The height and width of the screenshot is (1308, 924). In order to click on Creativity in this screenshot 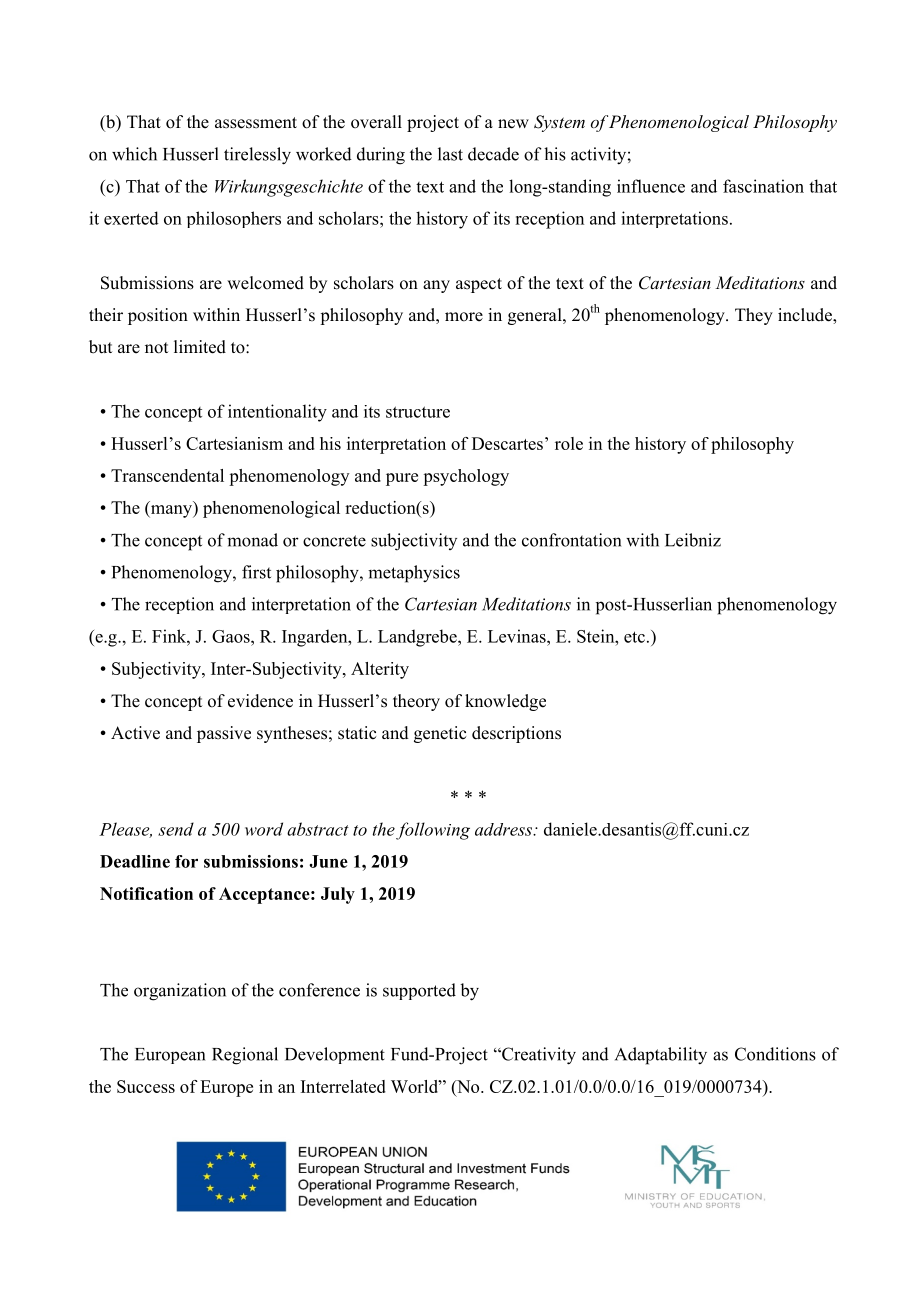, I will do `click(538, 1056)`.
